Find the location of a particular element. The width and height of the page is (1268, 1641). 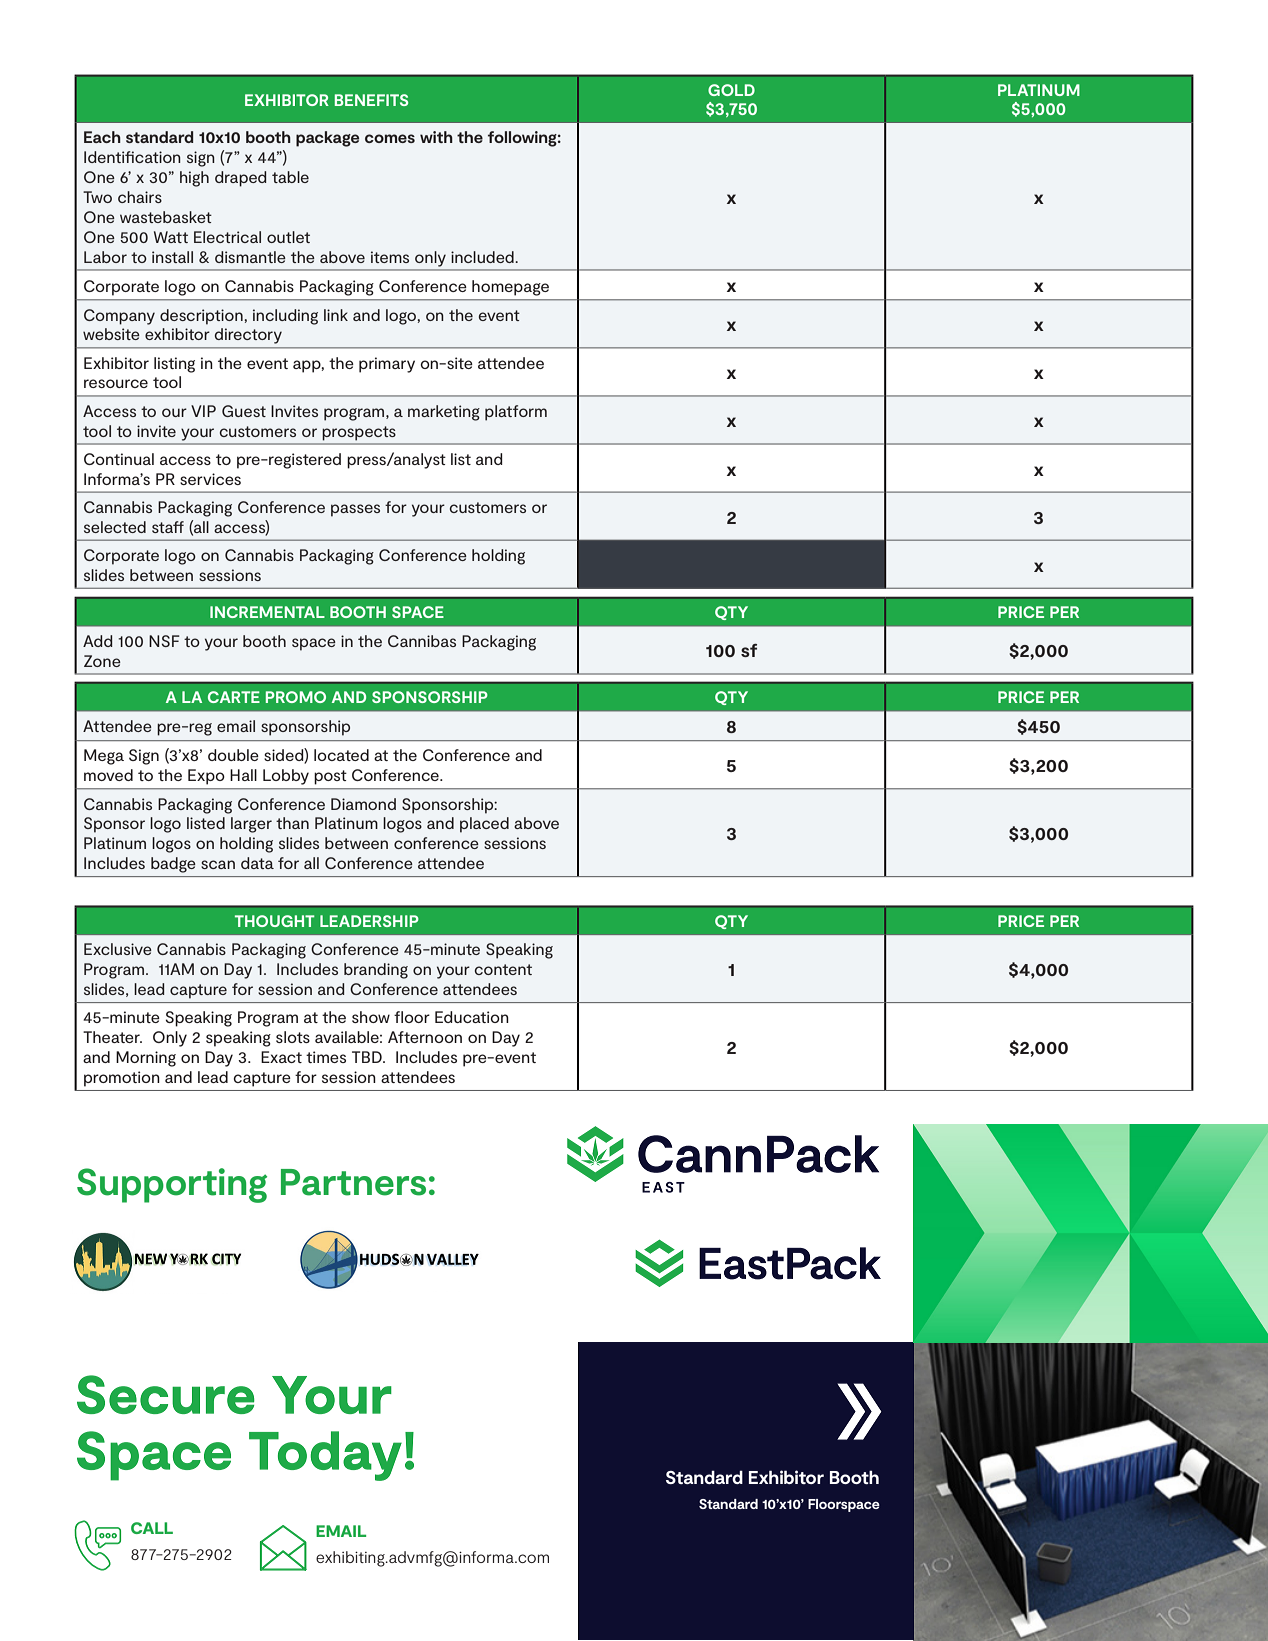

high is located at coordinates (194, 179).
